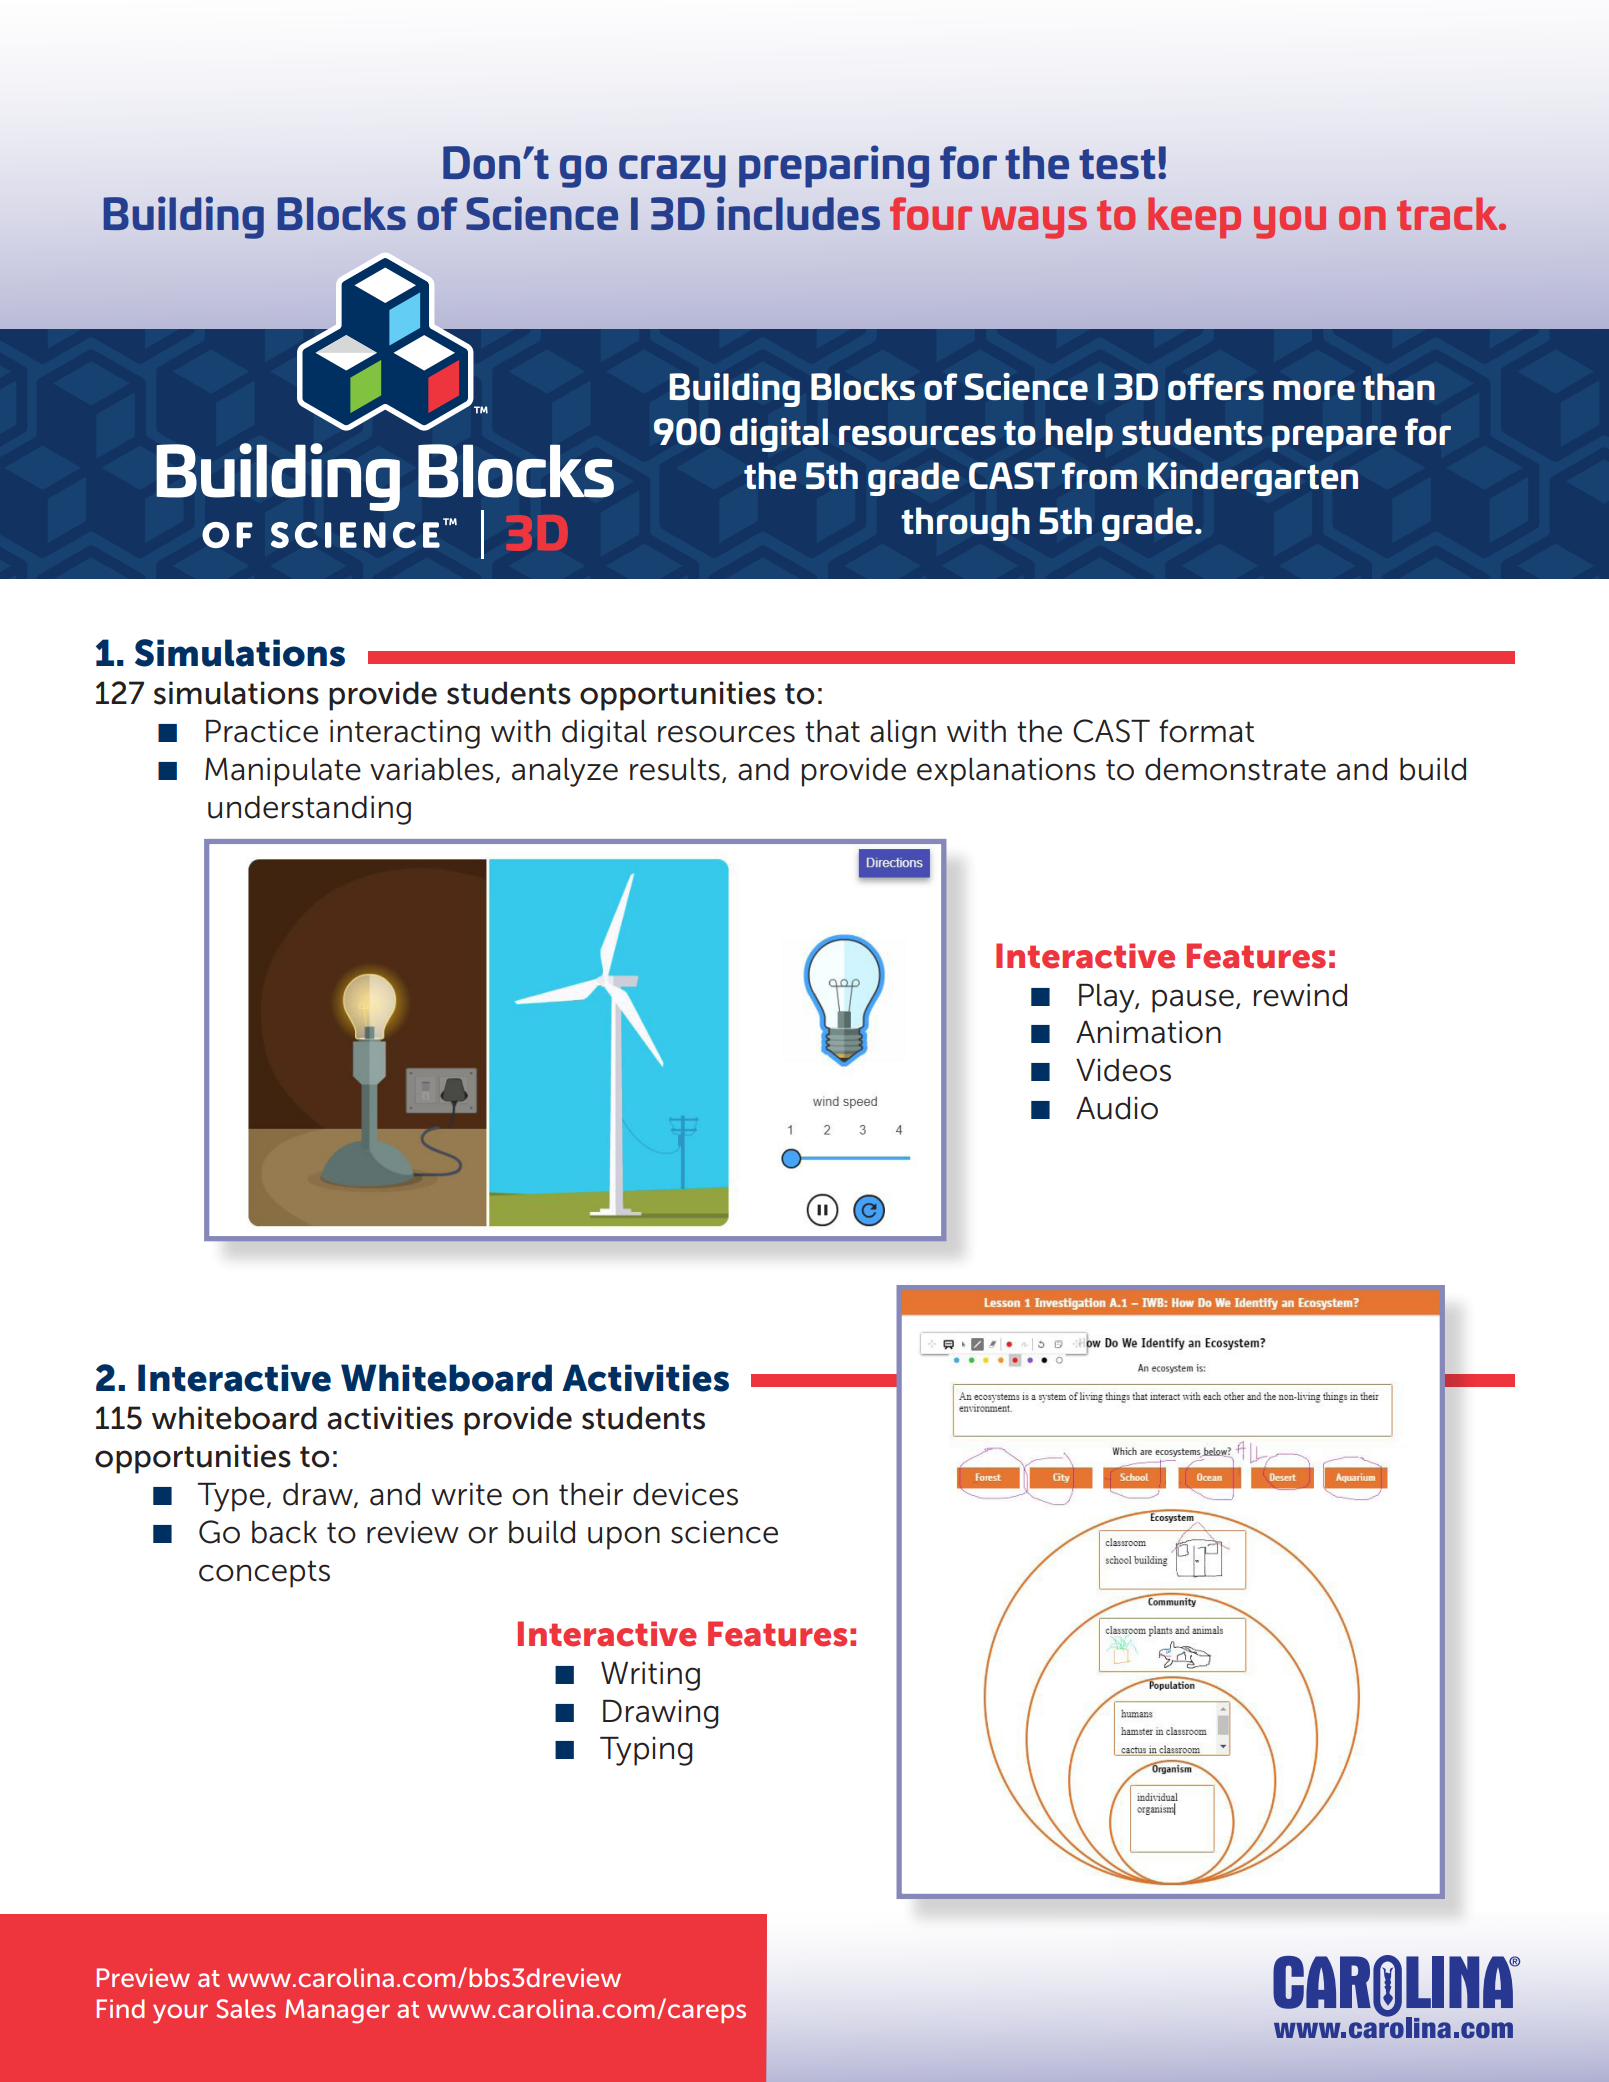 The height and width of the image is (2082, 1609). I want to click on Writing, so click(650, 1676).
